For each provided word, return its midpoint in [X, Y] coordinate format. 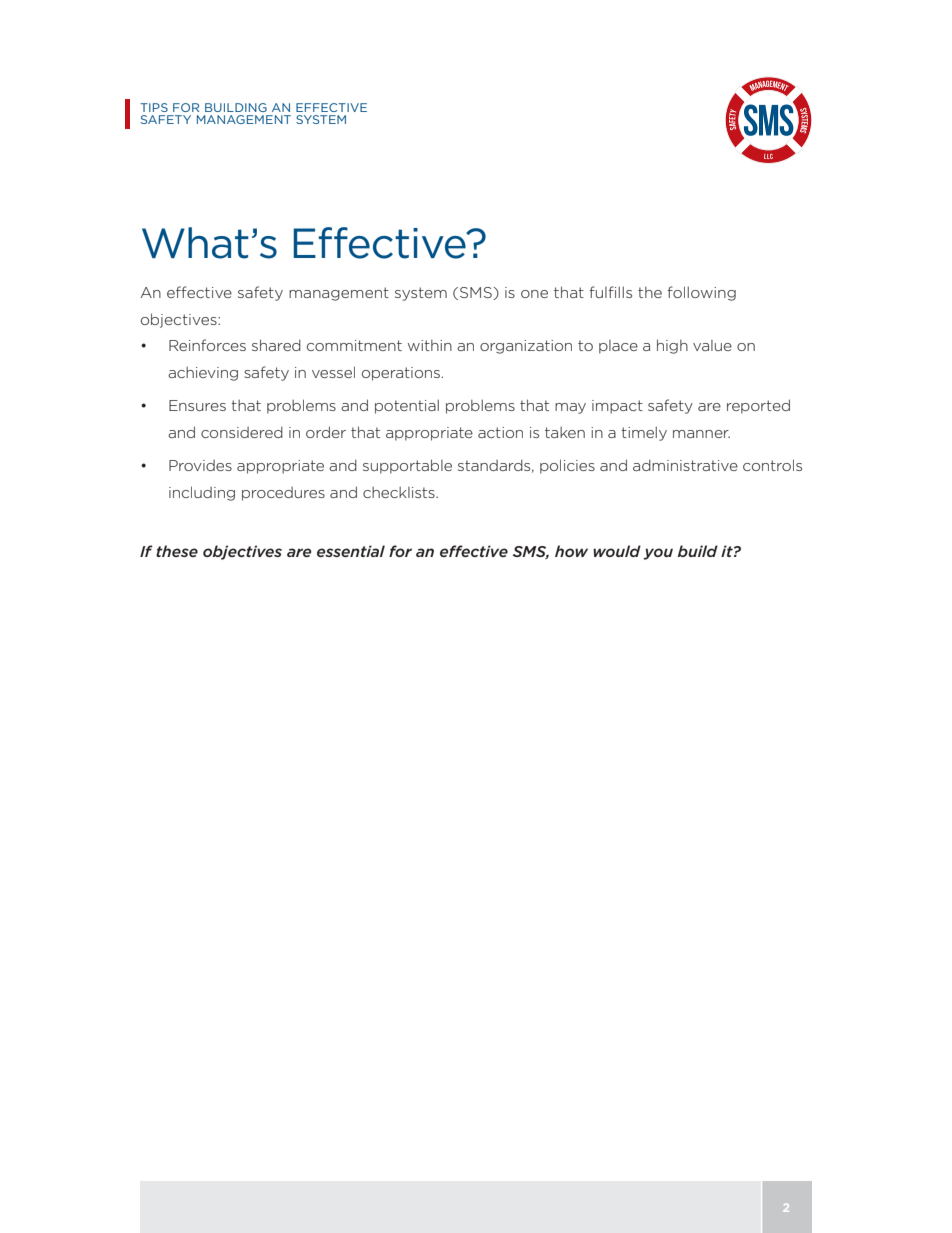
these [177, 551]
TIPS [154, 107]
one [534, 294]
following [701, 293]
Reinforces [207, 345]
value [712, 345]
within [430, 345]
